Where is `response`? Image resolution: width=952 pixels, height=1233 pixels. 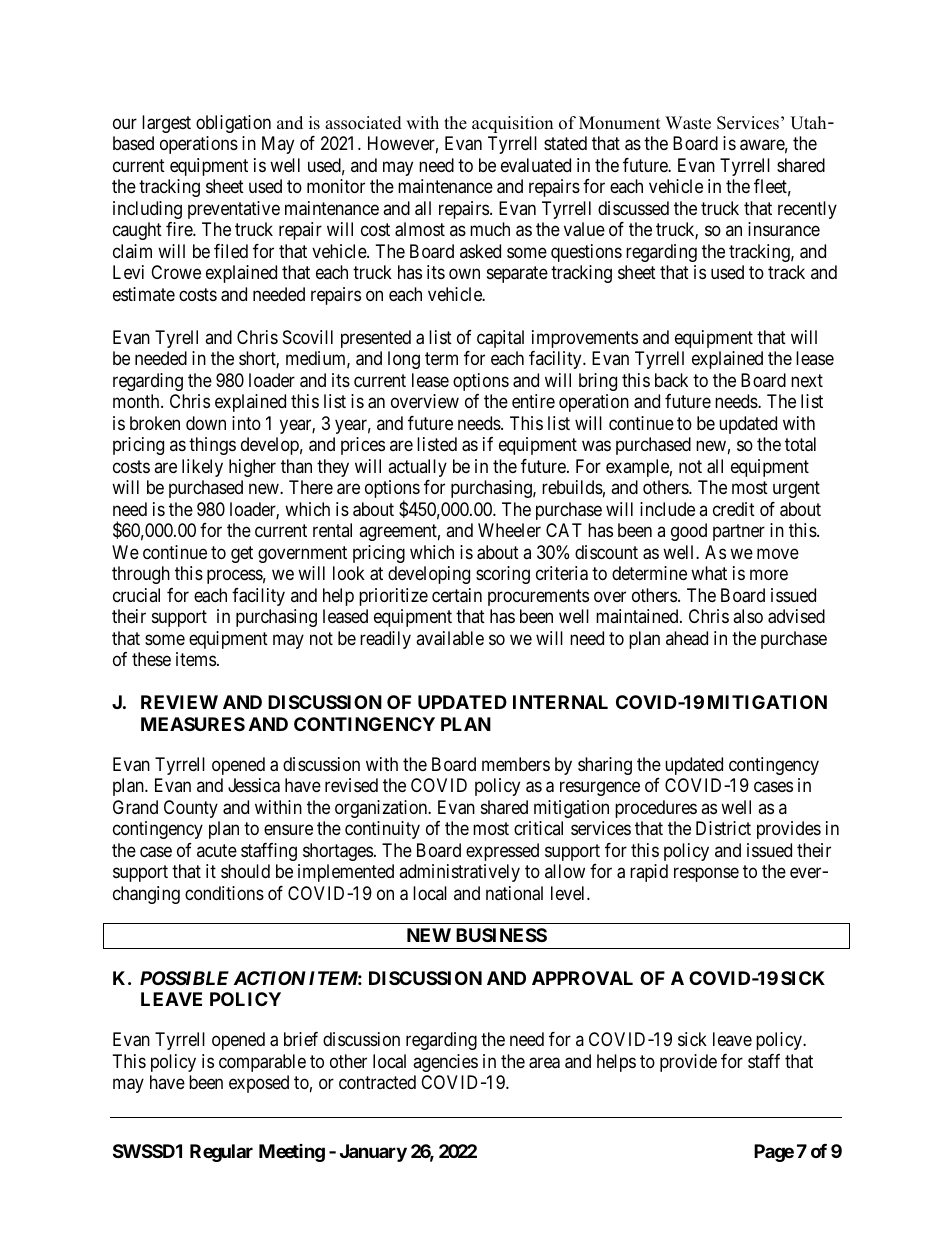
response is located at coordinates (706, 875).
